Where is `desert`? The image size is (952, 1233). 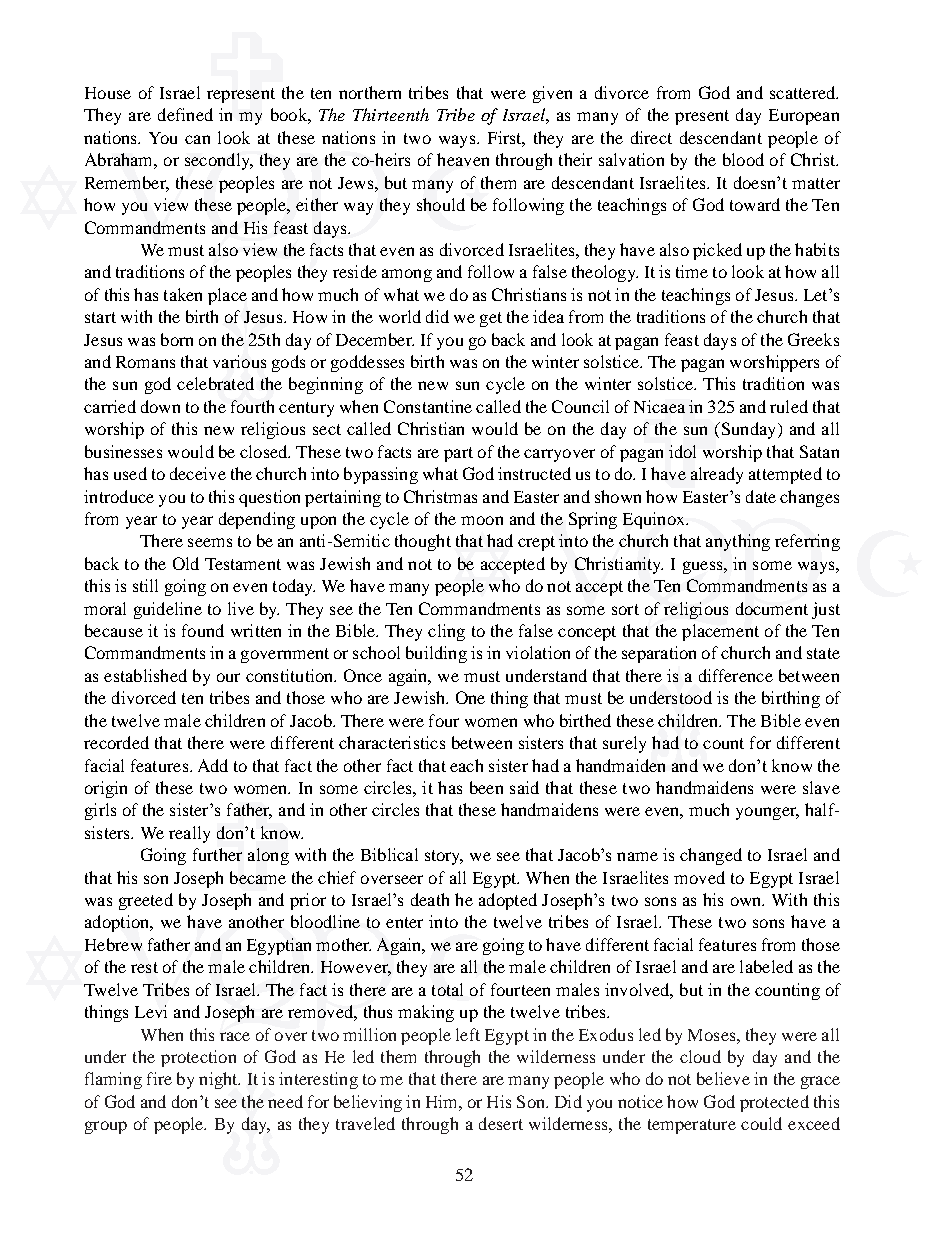 desert is located at coordinates (501, 1123).
